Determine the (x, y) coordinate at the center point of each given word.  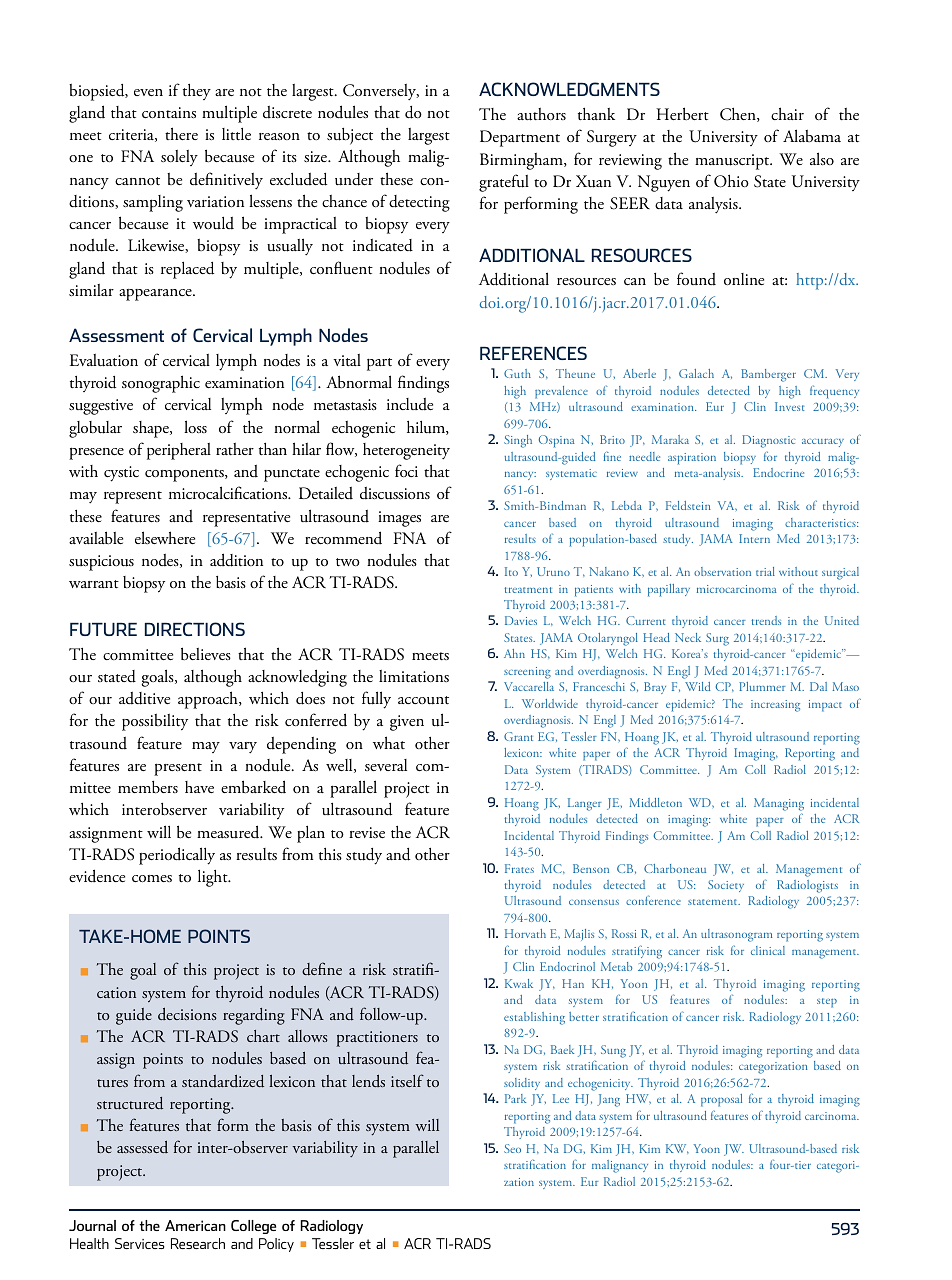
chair (787, 113)
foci (406, 470)
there (181, 133)
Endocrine (778, 472)
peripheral (179, 451)
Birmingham (522, 161)
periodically (177, 856)
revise (367, 832)
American (195, 1225)
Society (726, 886)
